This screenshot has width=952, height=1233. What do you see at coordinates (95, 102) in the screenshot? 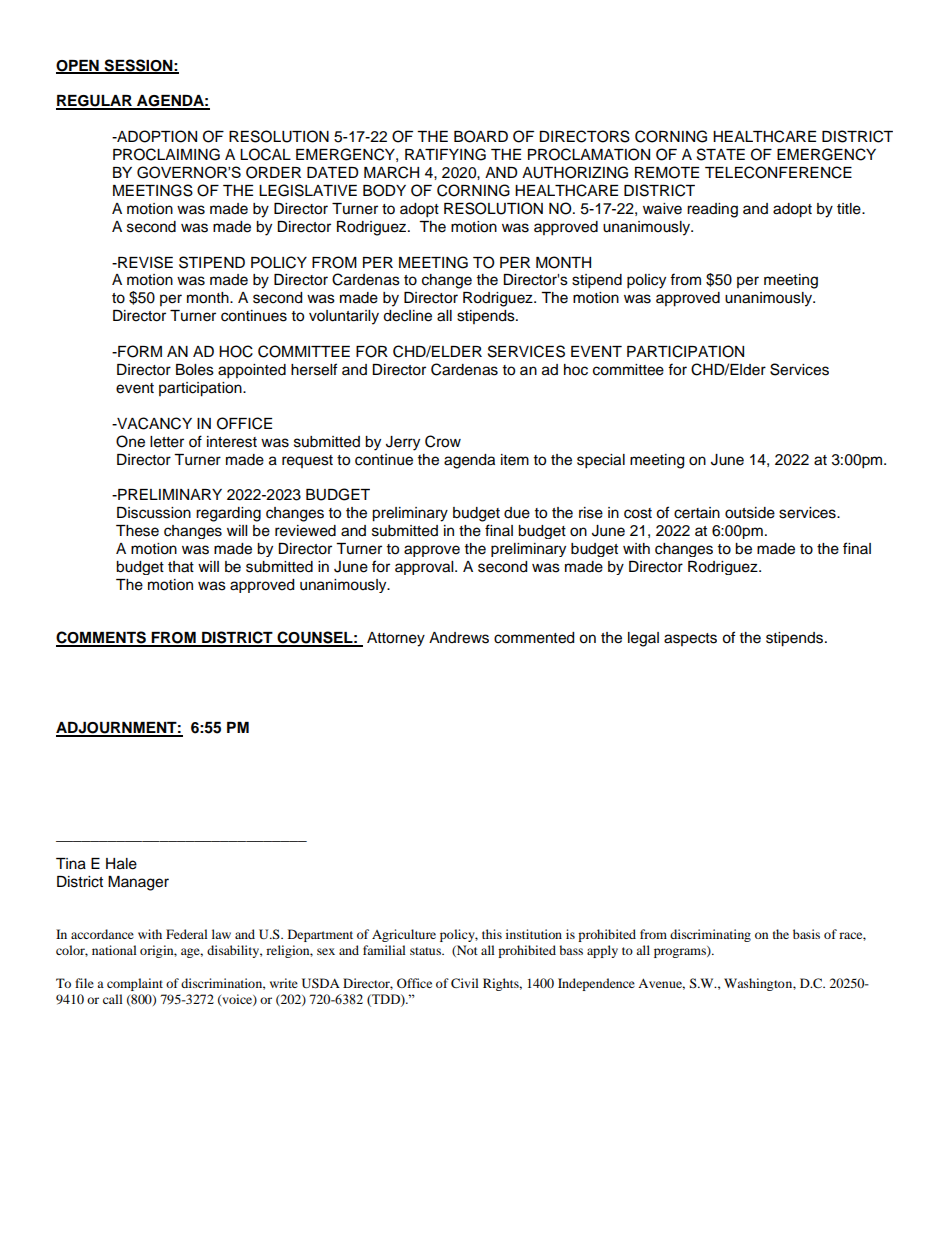
I see `REGULAR` at bounding box center [95, 102].
